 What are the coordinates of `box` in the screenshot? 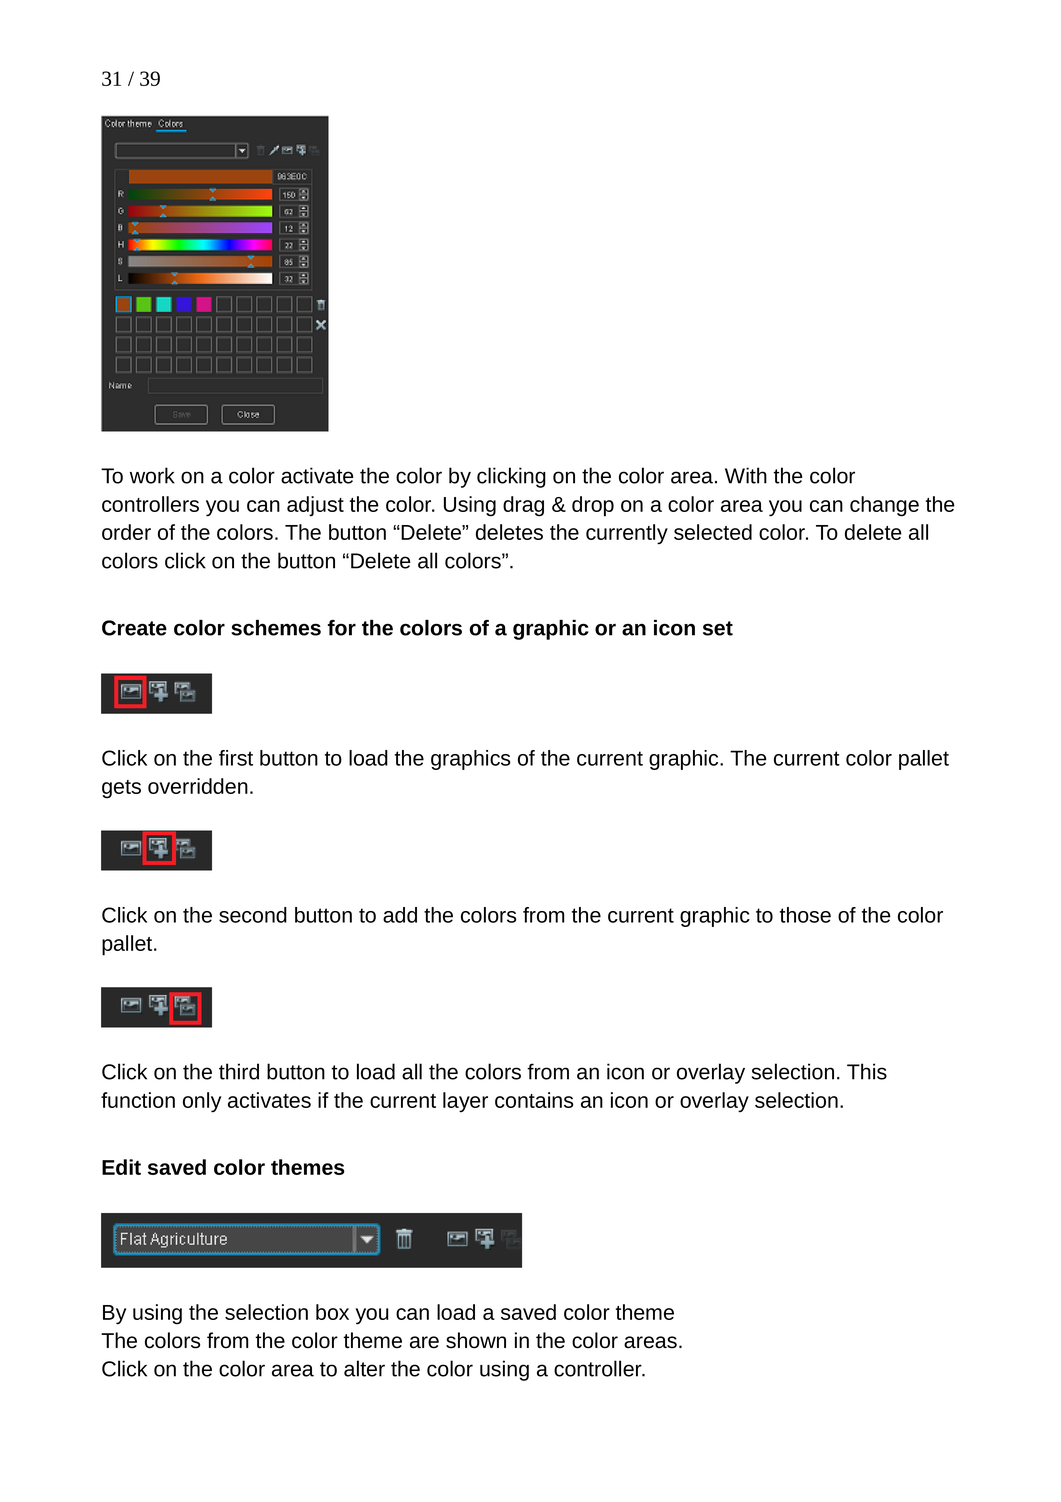 It's located at (332, 1312).
